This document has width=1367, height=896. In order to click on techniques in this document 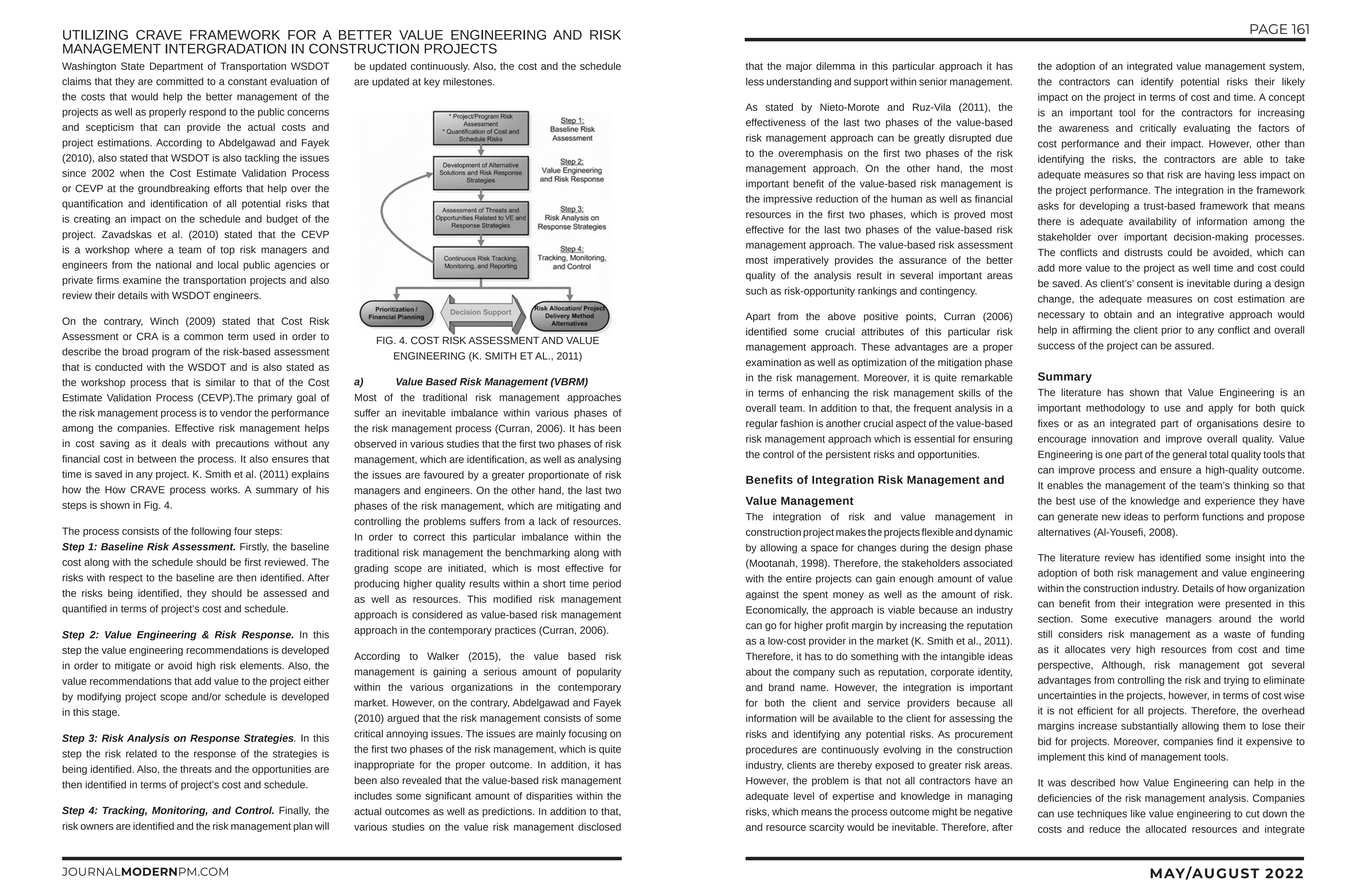, I will do `click(1102, 814)`.
